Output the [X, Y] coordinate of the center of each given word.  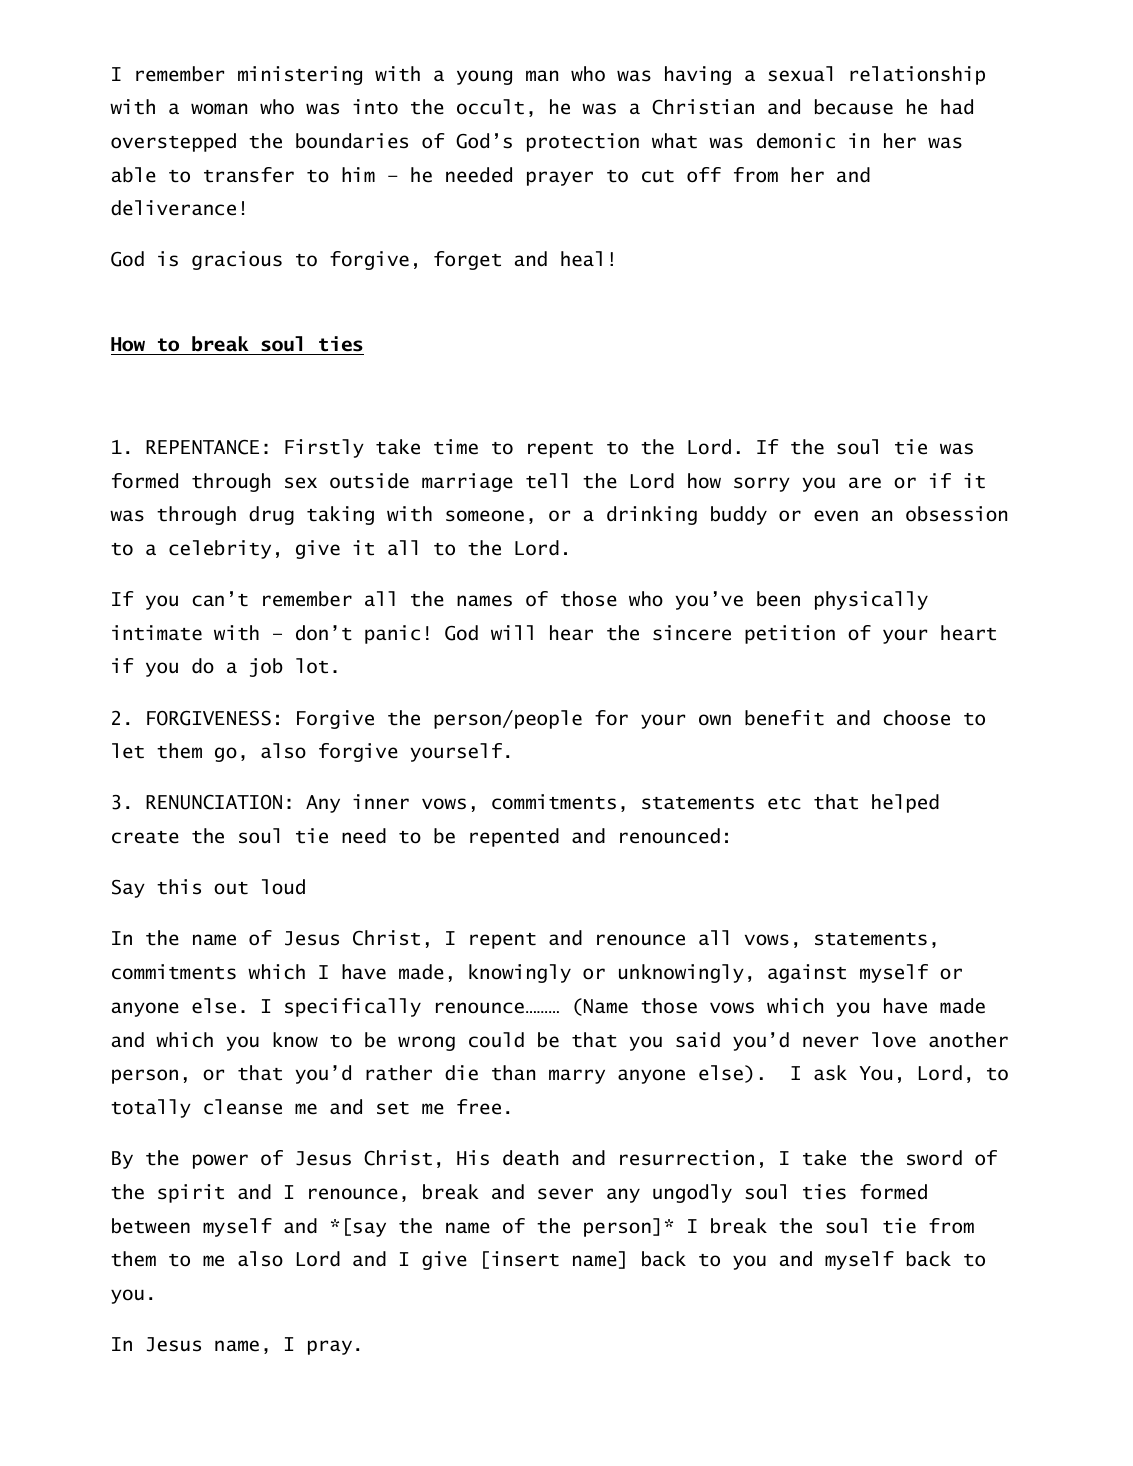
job [266, 667]
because [854, 107]
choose [917, 718]
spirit [191, 1193]
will [512, 632]
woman [219, 109]
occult [490, 107]
